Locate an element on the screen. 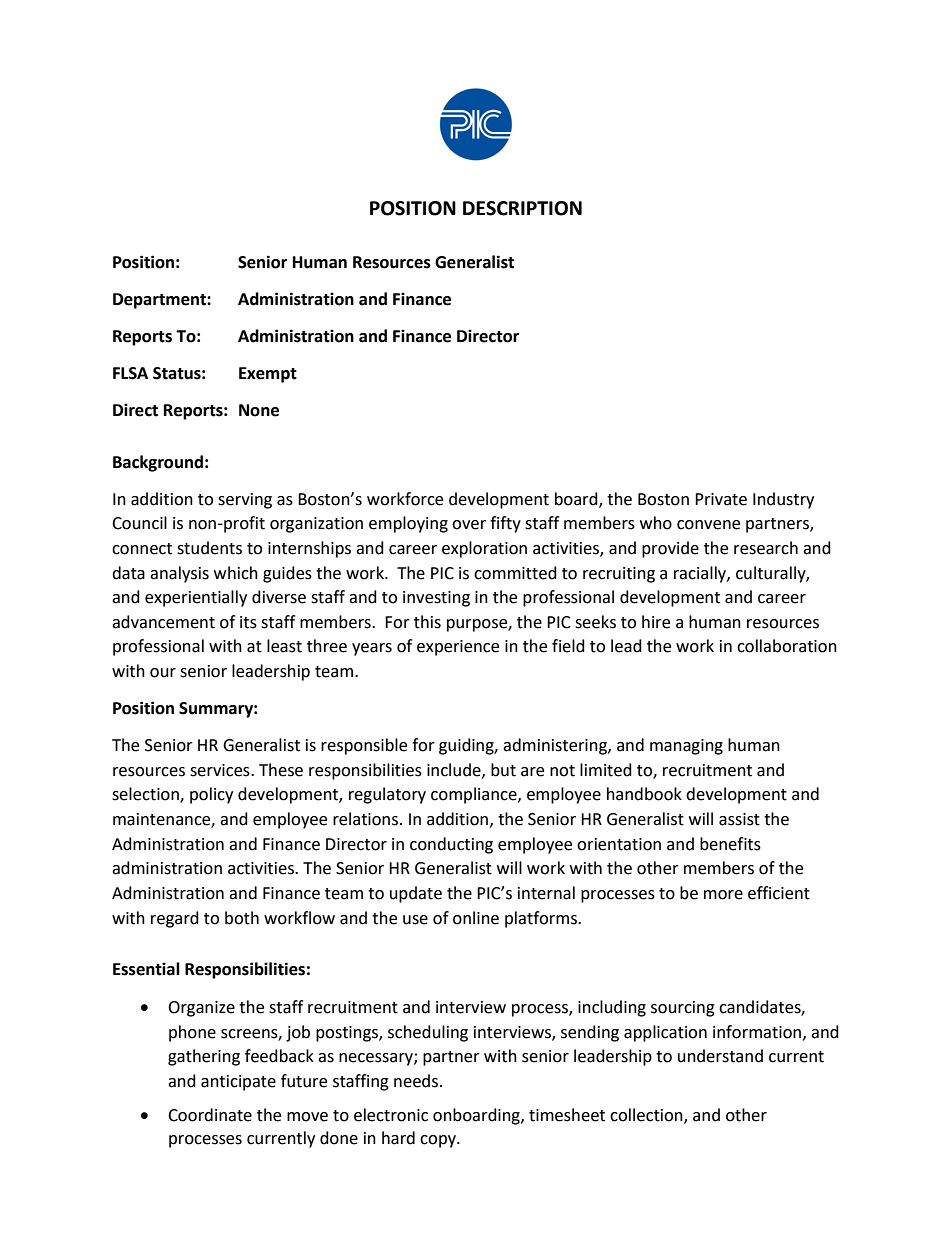 This screenshot has height=1233, width=952. copy is located at coordinates (439, 1141).
